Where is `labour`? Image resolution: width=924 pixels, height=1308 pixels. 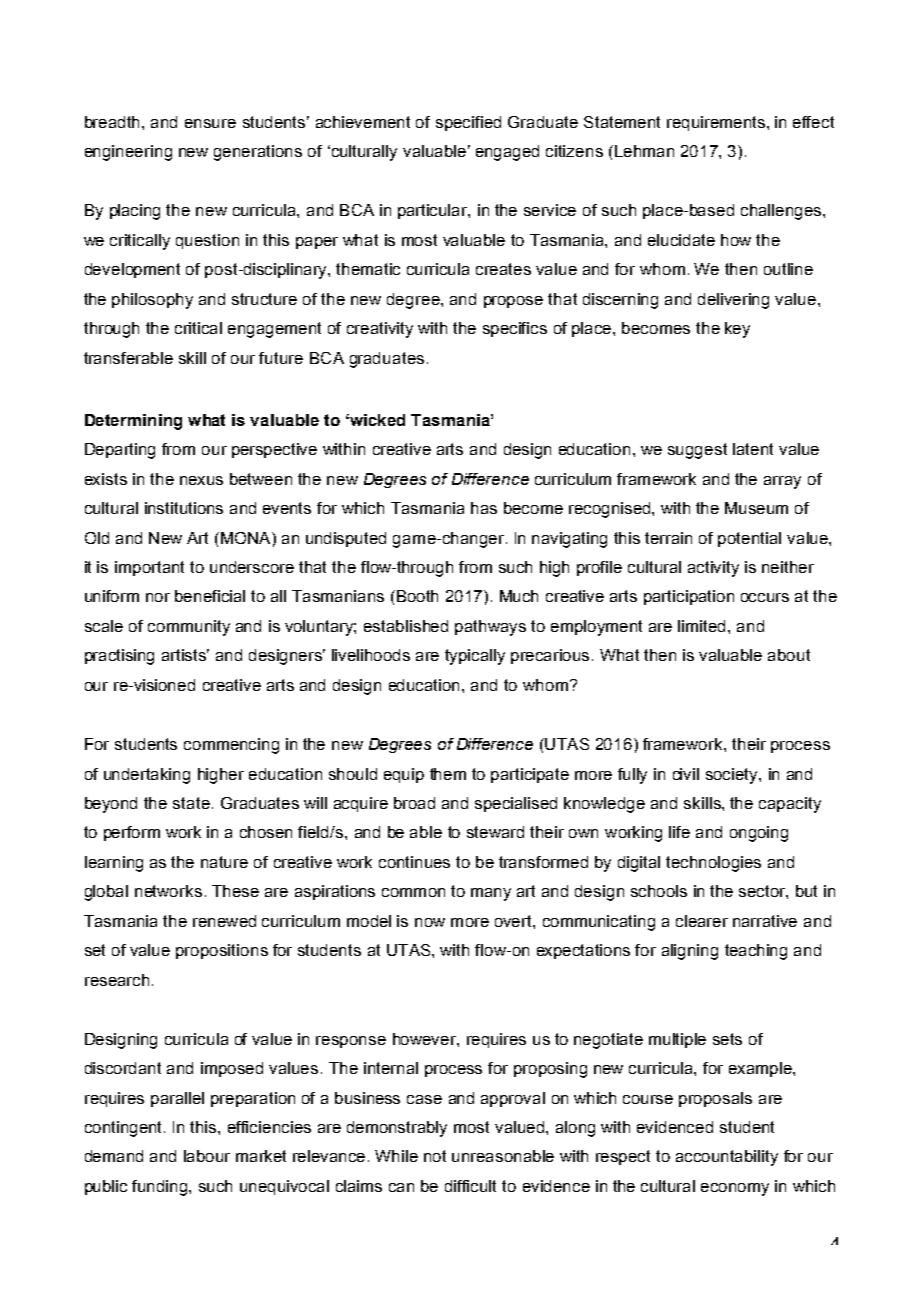 labour is located at coordinates (207, 1156).
